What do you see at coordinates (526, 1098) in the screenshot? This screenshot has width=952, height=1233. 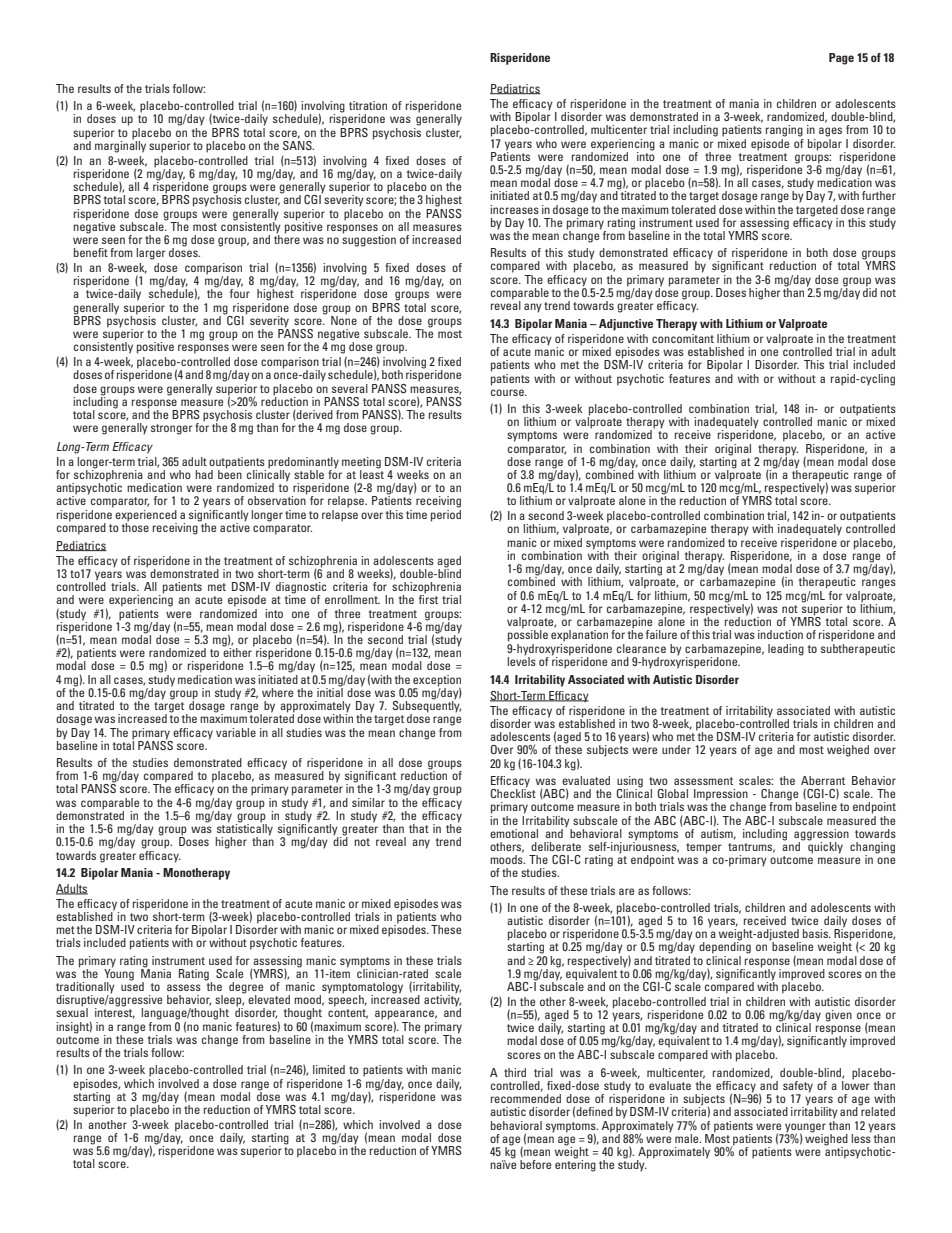 I see `recommended` at bounding box center [526, 1098].
